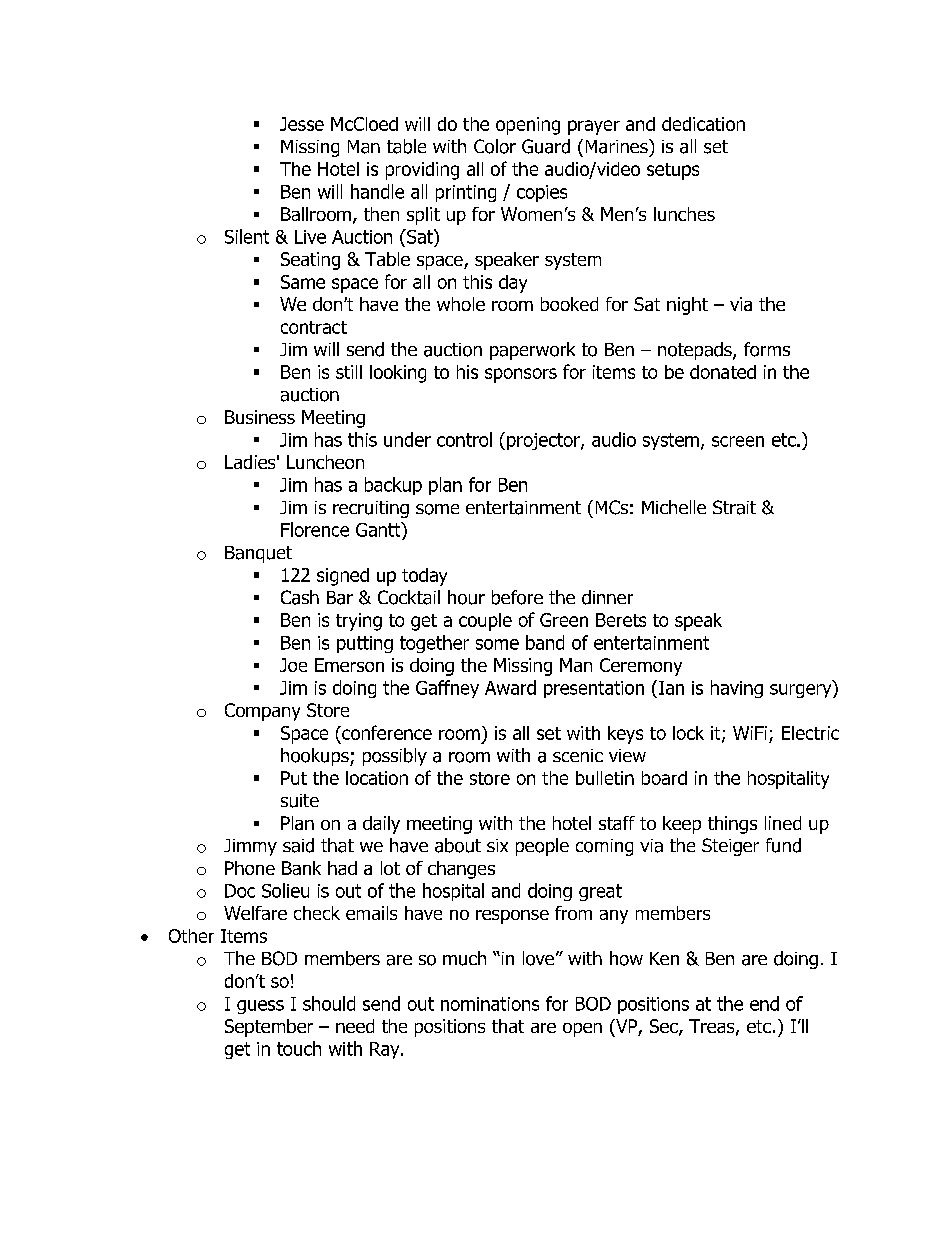 The height and width of the screenshot is (1233, 952). Describe the element at coordinates (521, 375) in the screenshot. I see `sponsors` at that location.
